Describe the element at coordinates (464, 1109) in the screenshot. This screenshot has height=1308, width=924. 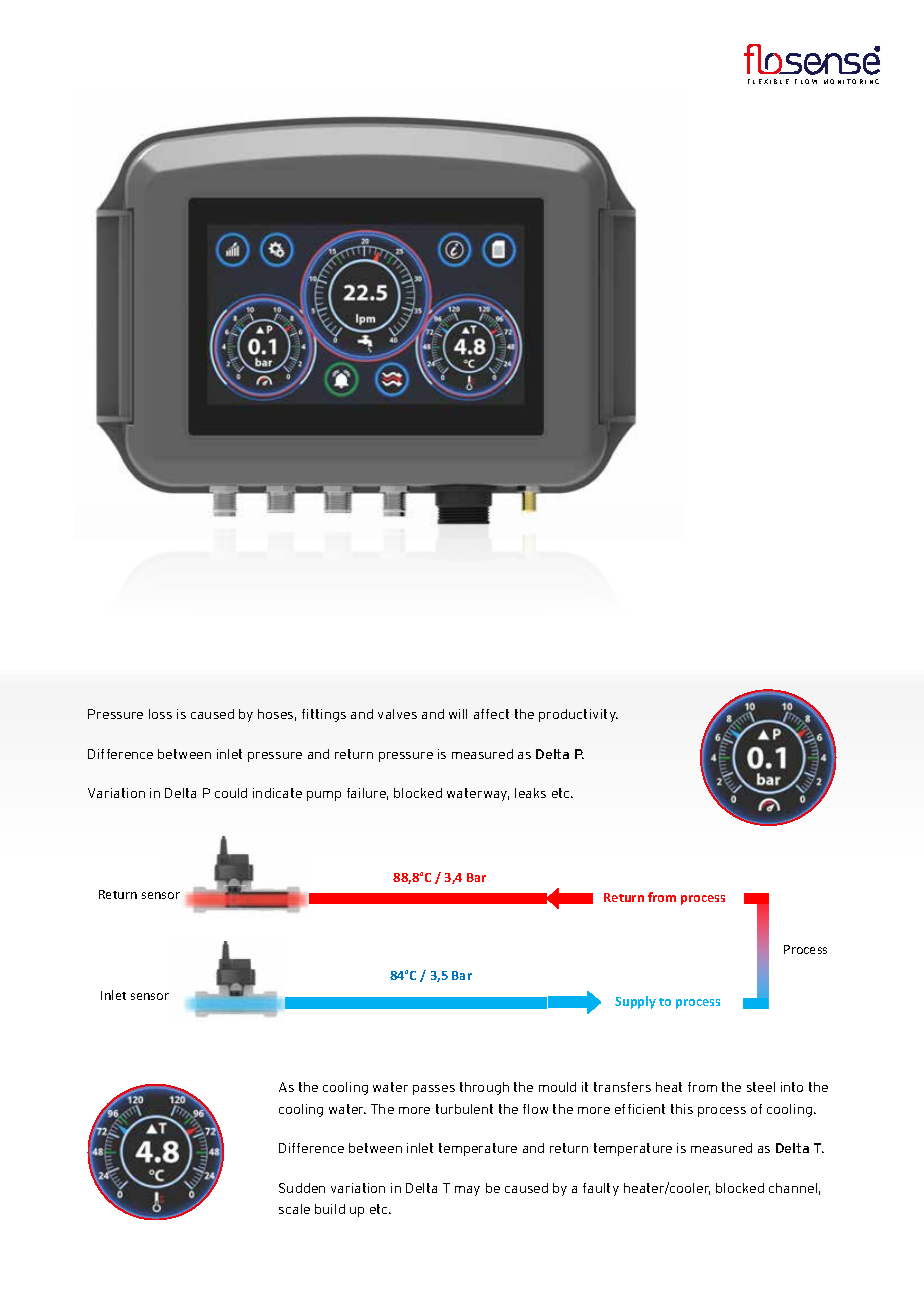
I see `turbulent` at that location.
